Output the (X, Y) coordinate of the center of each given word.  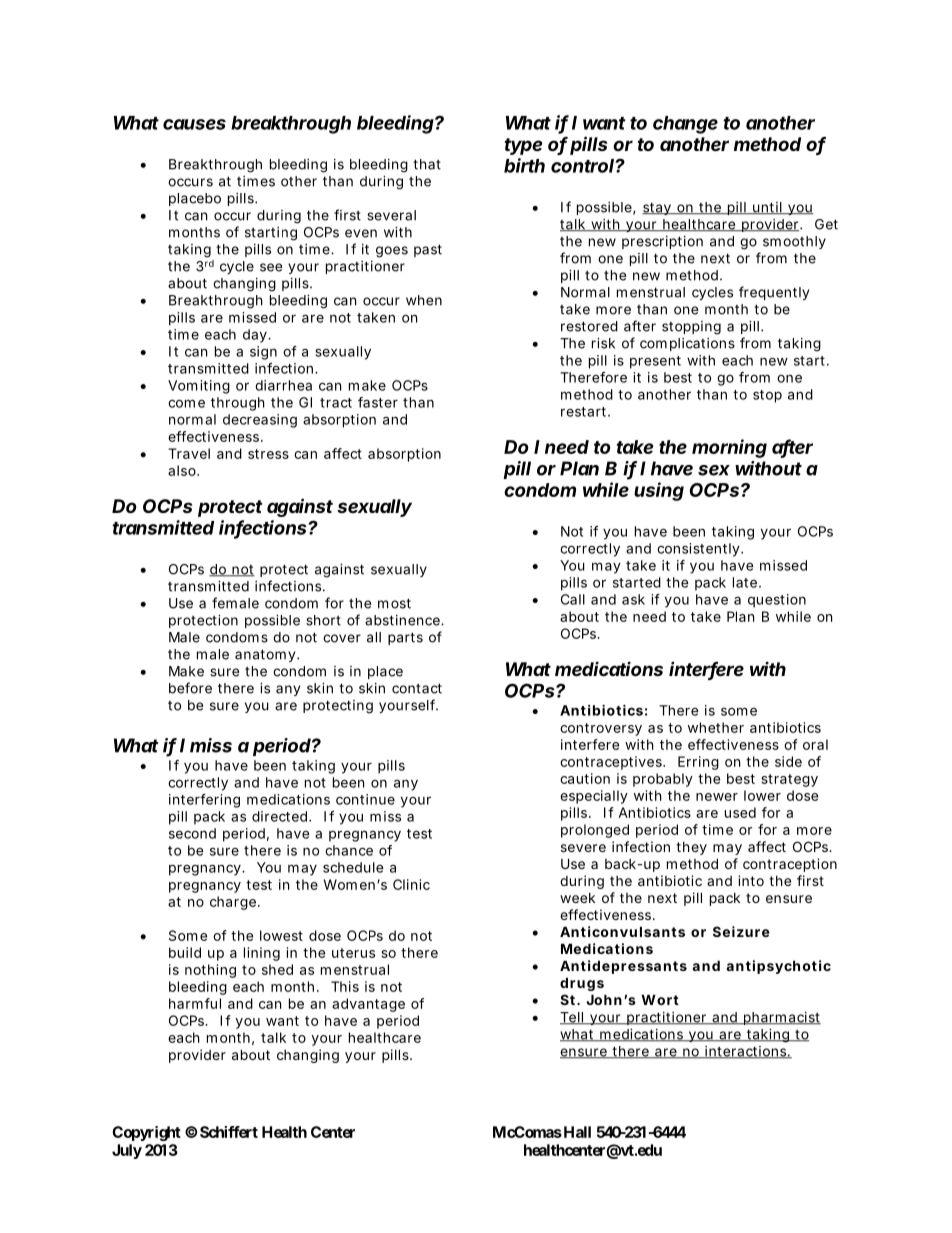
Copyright (146, 1133)
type (523, 146)
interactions (745, 1052)
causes (194, 124)
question (777, 601)
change (685, 125)
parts (405, 638)
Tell (573, 1018)
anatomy (265, 655)
